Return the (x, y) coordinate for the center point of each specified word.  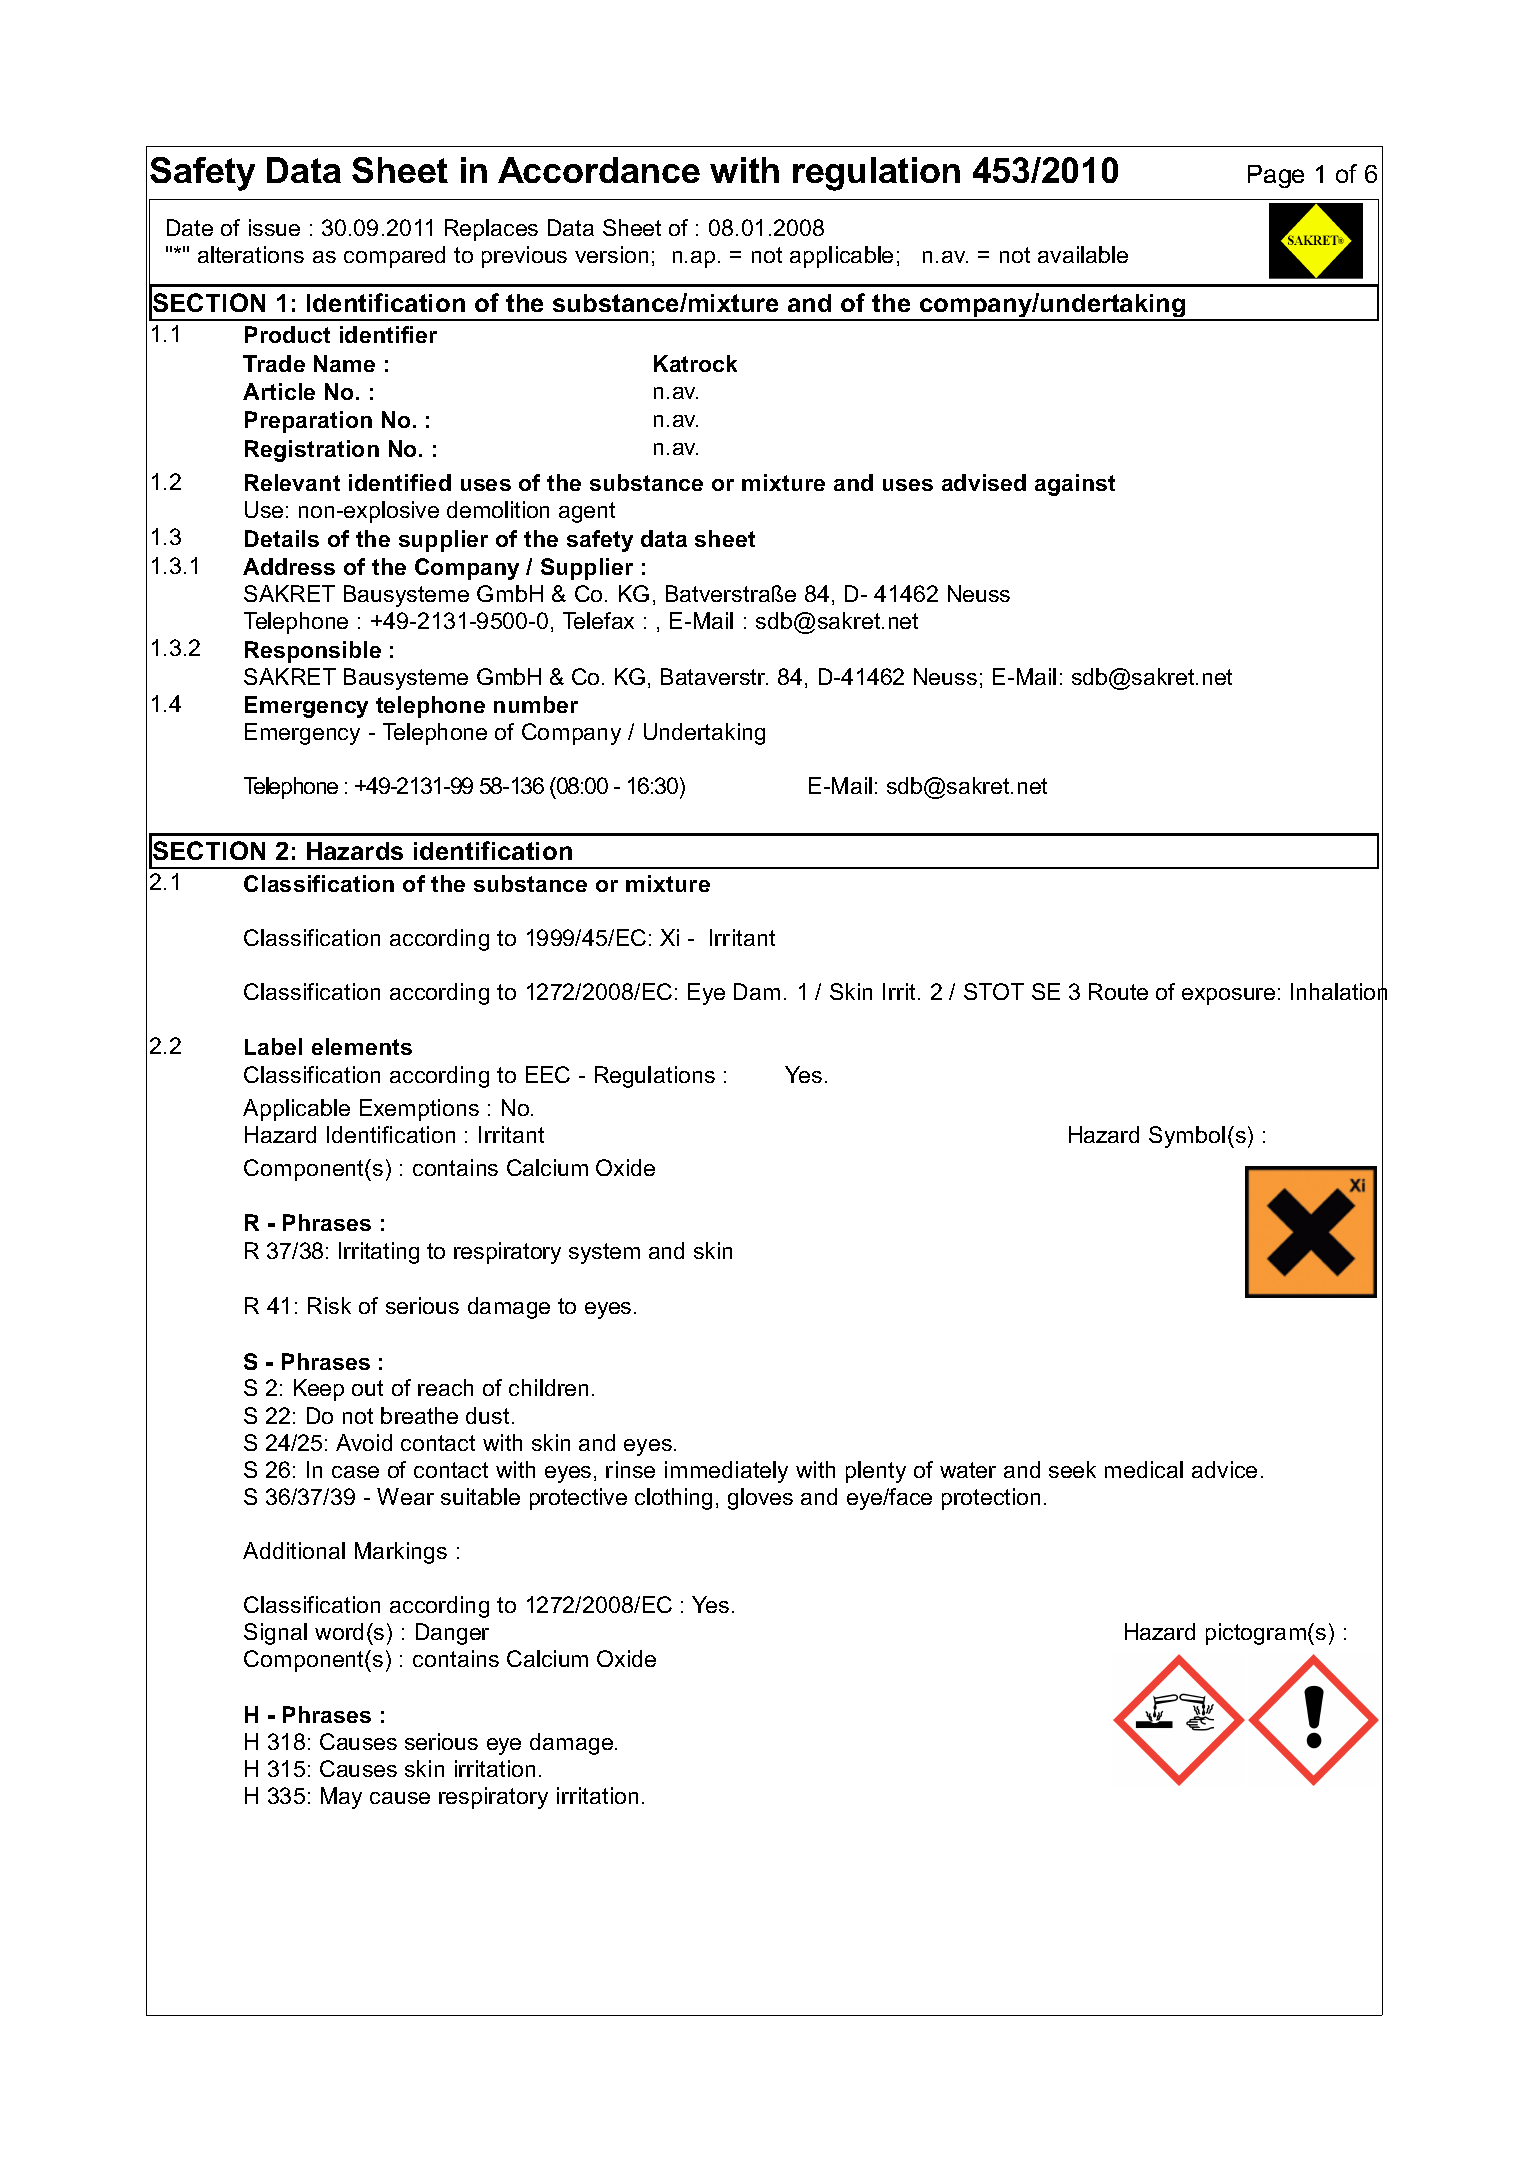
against (1075, 485)
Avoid (364, 1442)
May (341, 1798)
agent (587, 512)
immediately (726, 1472)
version (611, 254)
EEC (548, 1074)
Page (1276, 176)
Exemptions (419, 1110)
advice (1224, 1469)
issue (274, 227)
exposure (1228, 996)
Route (1118, 991)
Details (282, 538)
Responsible (313, 652)
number (536, 704)
